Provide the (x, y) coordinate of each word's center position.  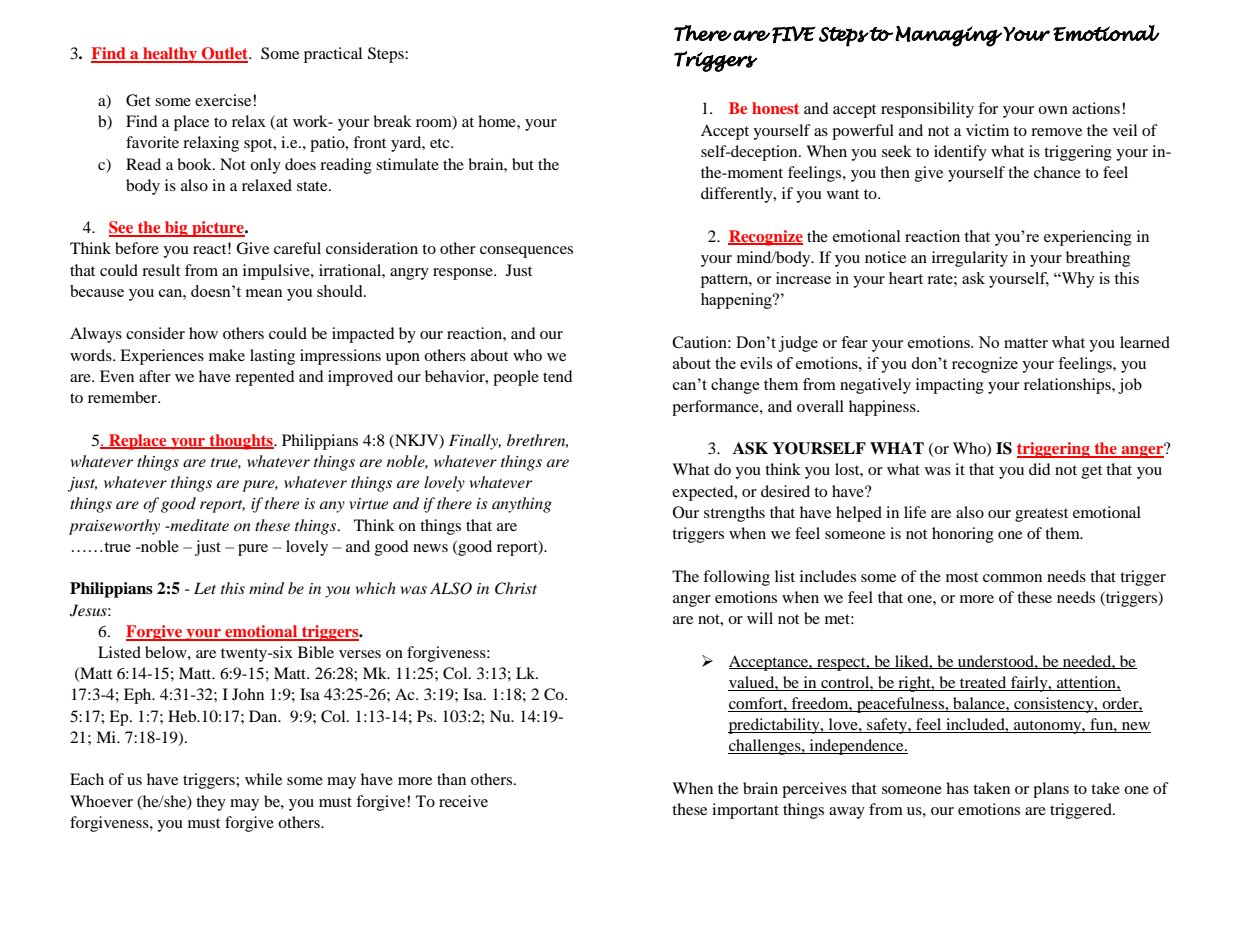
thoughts (241, 442)
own (1053, 110)
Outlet (224, 54)
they (211, 803)
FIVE (794, 35)
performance (716, 408)
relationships (1068, 386)
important (745, 811)
